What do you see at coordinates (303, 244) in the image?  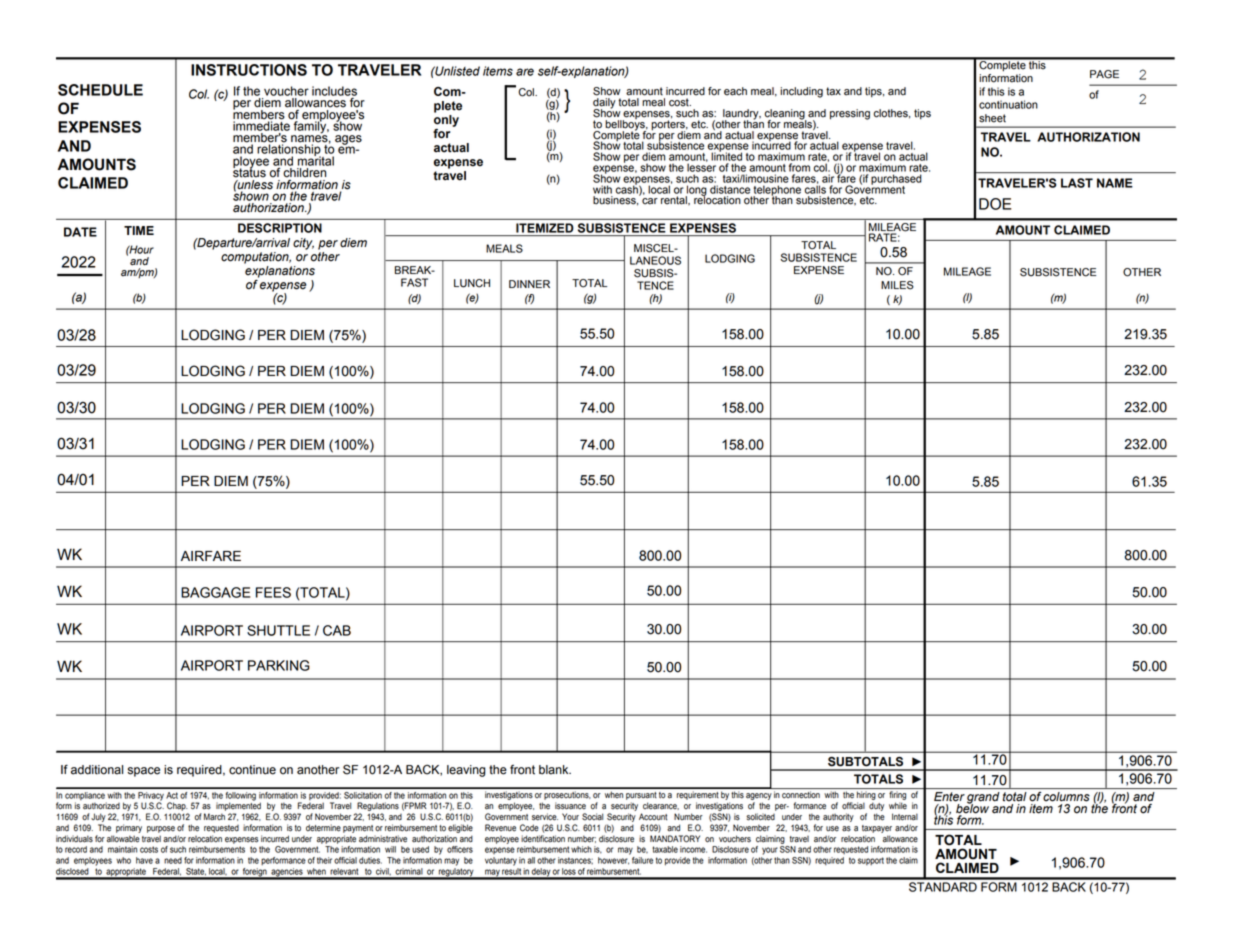 I see `city` at bounding box center [303, 244].
